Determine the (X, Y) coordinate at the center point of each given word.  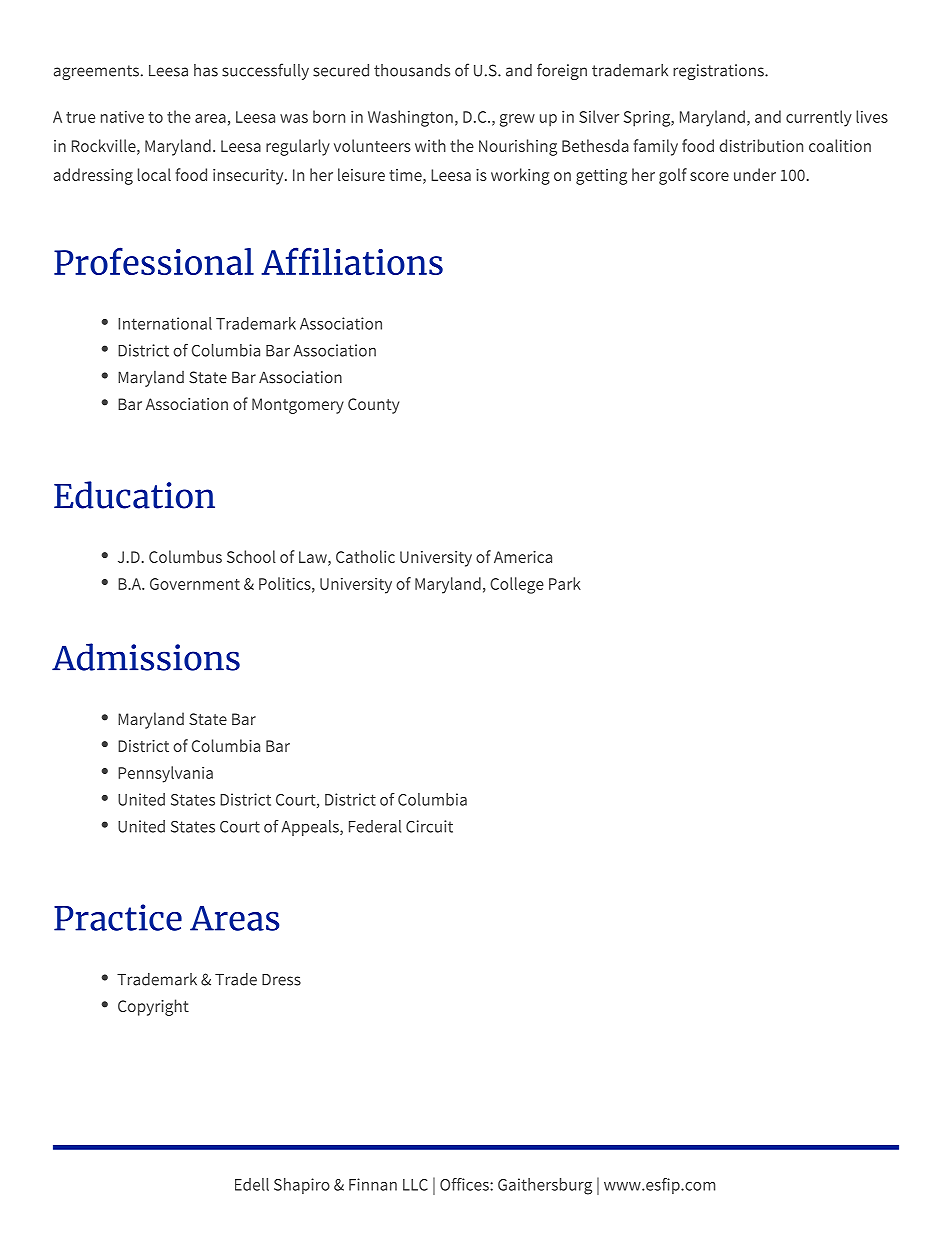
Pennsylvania (165, 774)
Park (565, 583)
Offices (465, 1184)
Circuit (429, 826)
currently (819, 118)
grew (517, 120)
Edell (252, 1184)
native (122, 117)
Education (134, 495)
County (373, 406)
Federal (375, 826)
